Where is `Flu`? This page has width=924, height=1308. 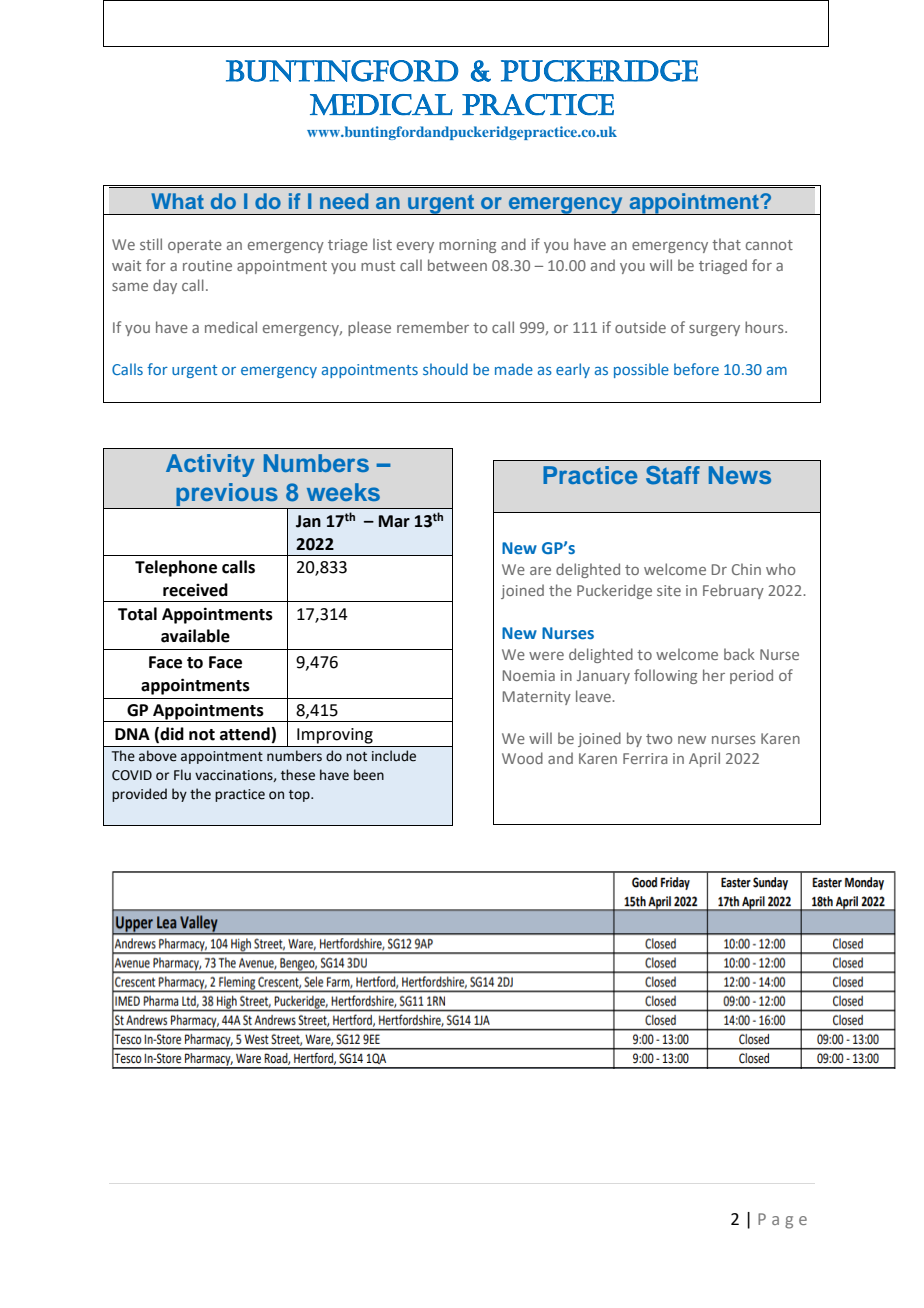 Flu is located at coordinates (182, 774).
